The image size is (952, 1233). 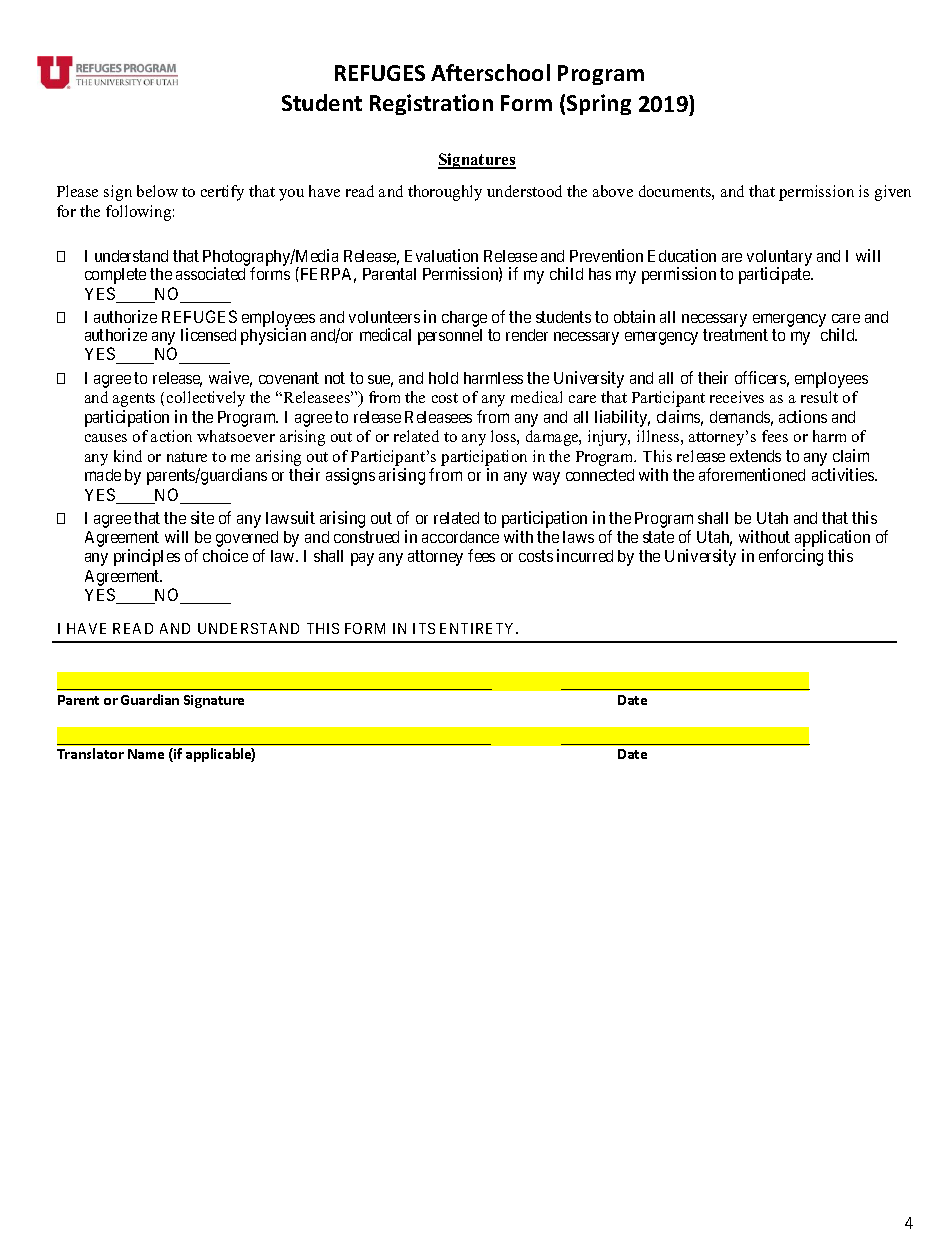 I want to click on ENTIRETY, so click(x=479, y=628).
